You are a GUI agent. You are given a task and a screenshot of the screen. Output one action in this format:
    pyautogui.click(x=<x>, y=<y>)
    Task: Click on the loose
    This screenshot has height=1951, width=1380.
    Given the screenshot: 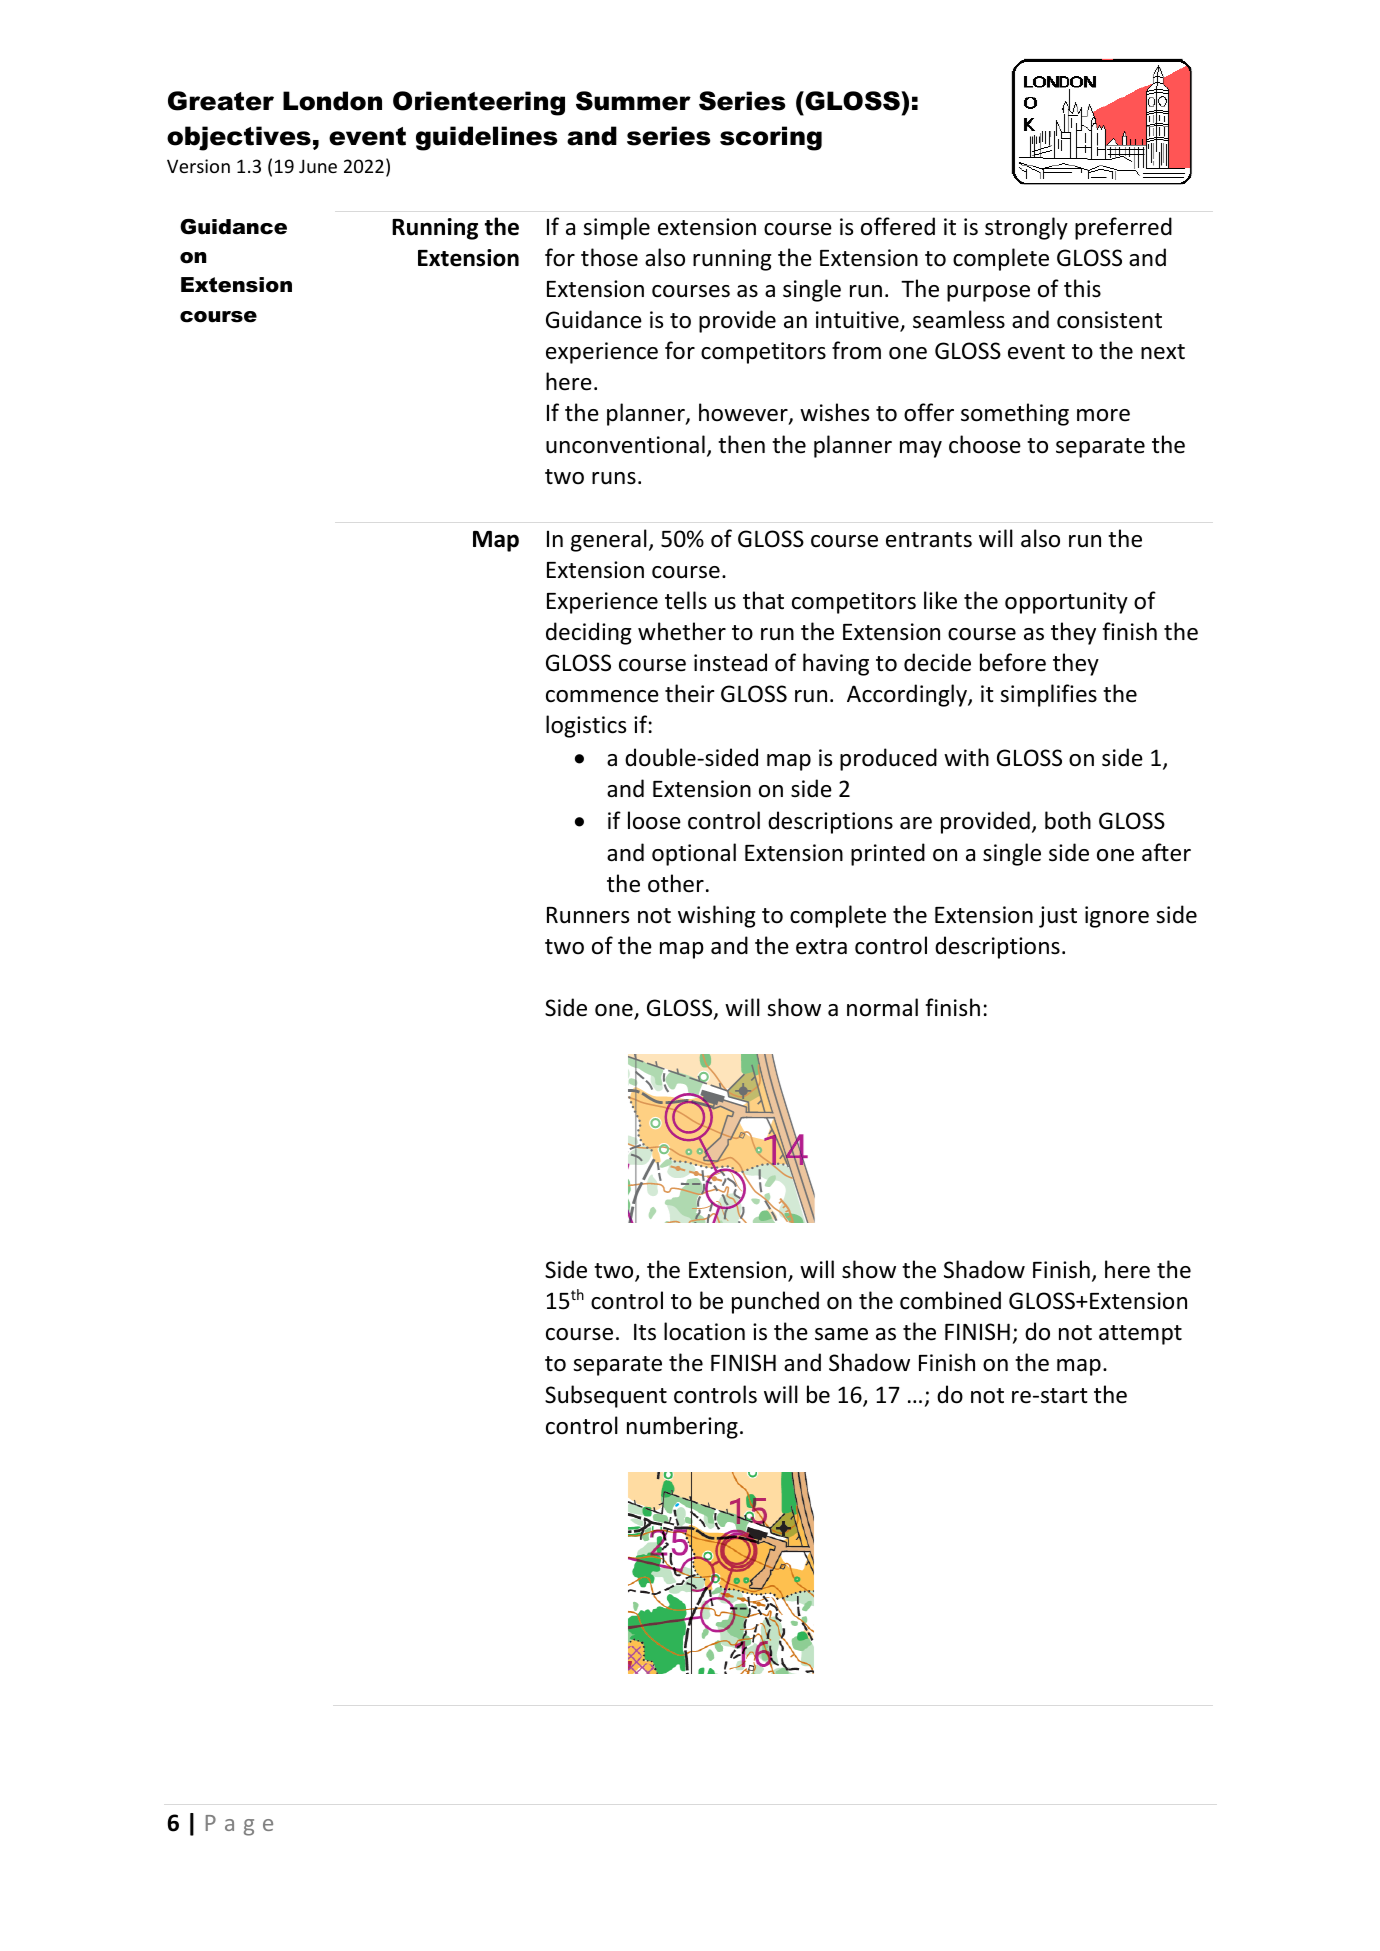 What is the action you would take?
    pyautogui.click(x=654, y=820)
